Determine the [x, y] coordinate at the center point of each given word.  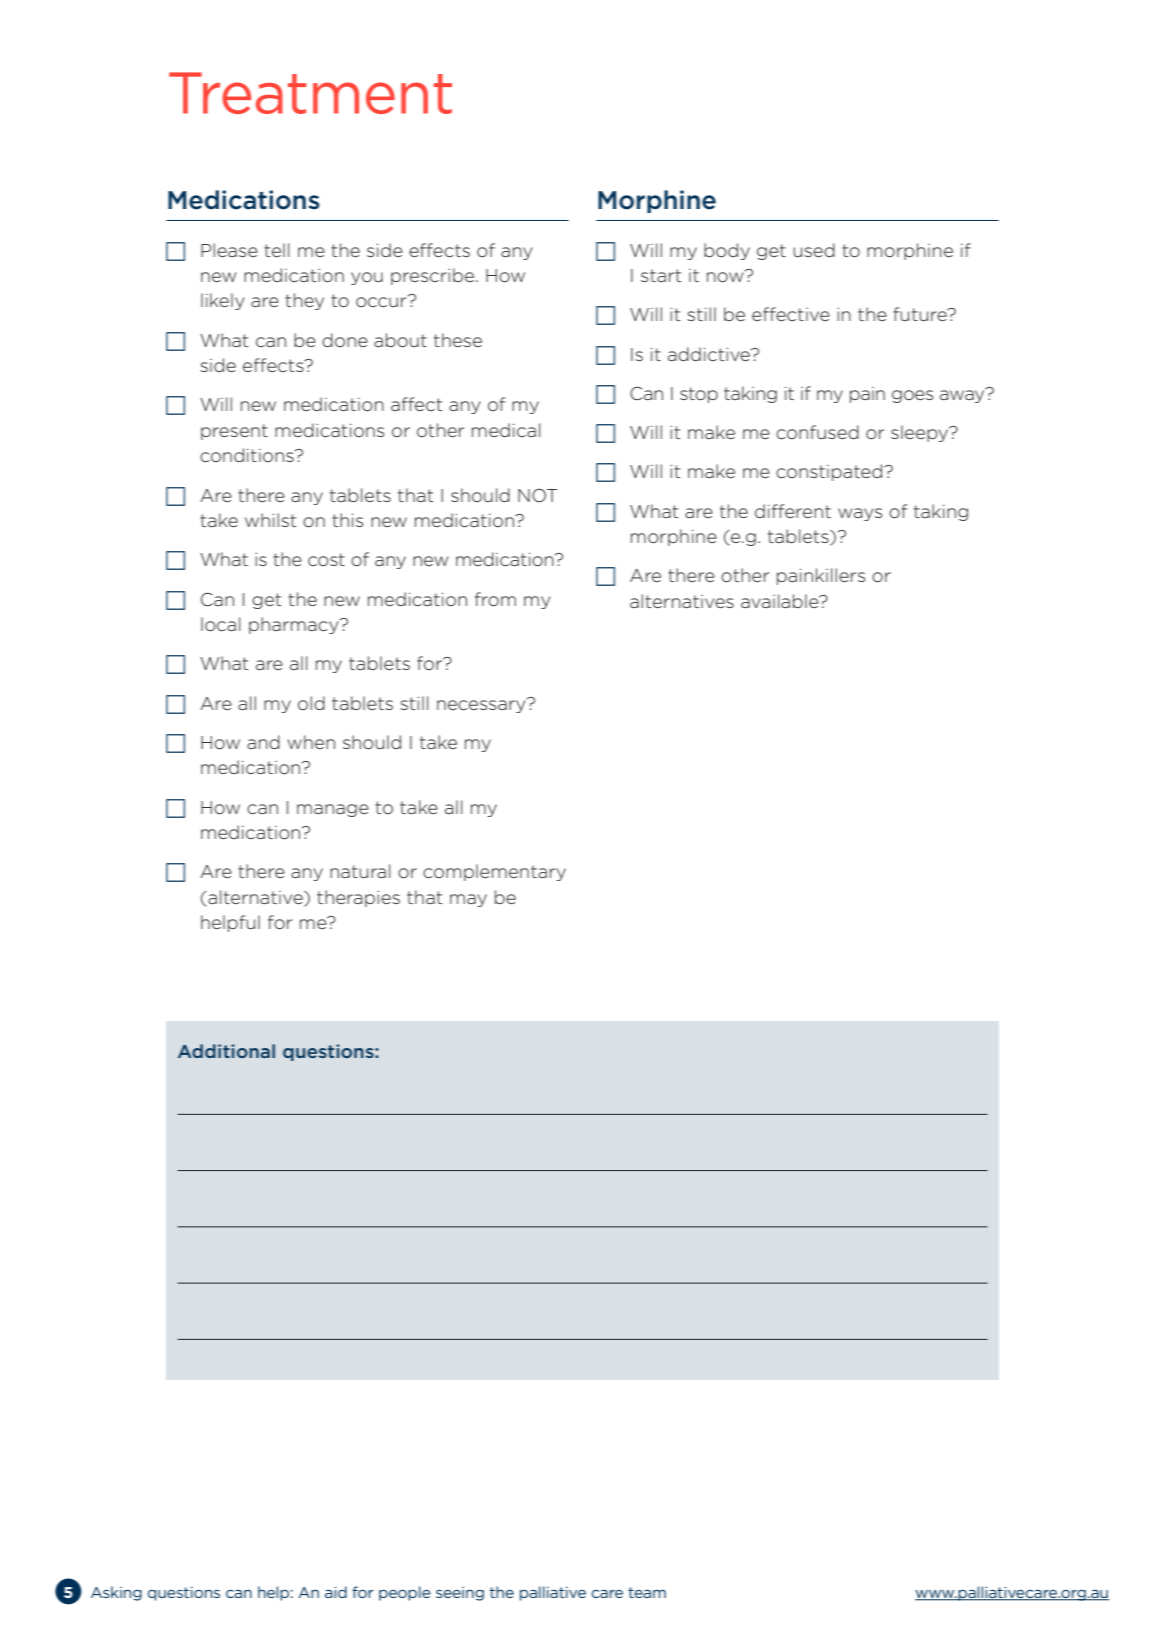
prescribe [434, 276]
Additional [226, 1051]
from [495, 599]
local [221, 624]
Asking [116, 1593]
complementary [494, 872]
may [468, 900]
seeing [460, 1594]
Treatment [310, 93]
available [781, 601]
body [727, 251]
